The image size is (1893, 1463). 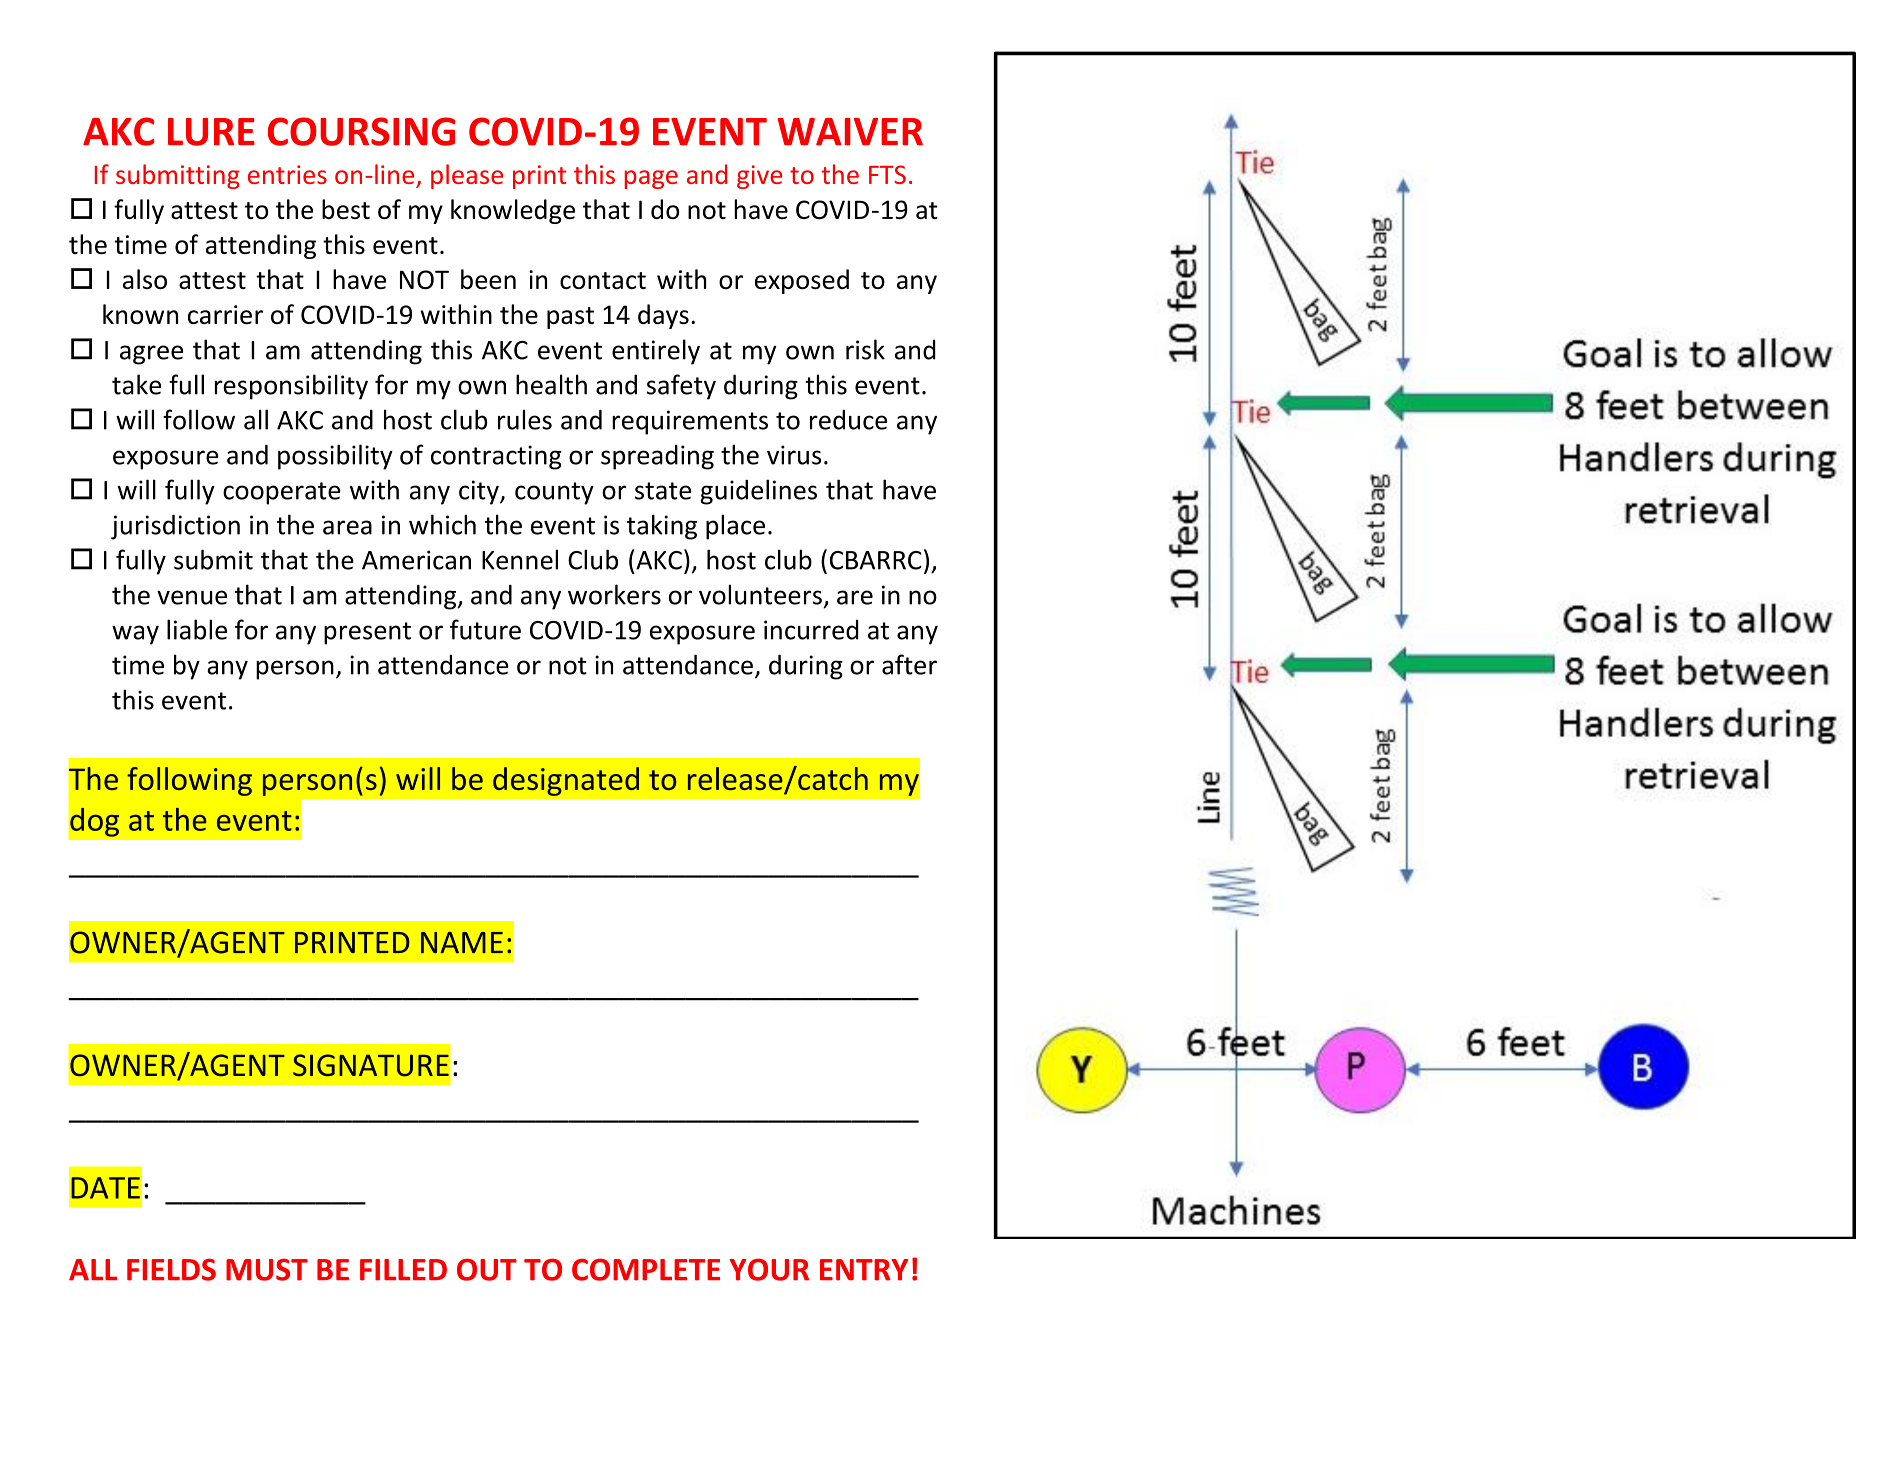 I want to click on FIELDS, so click(x=171, y=1269).
